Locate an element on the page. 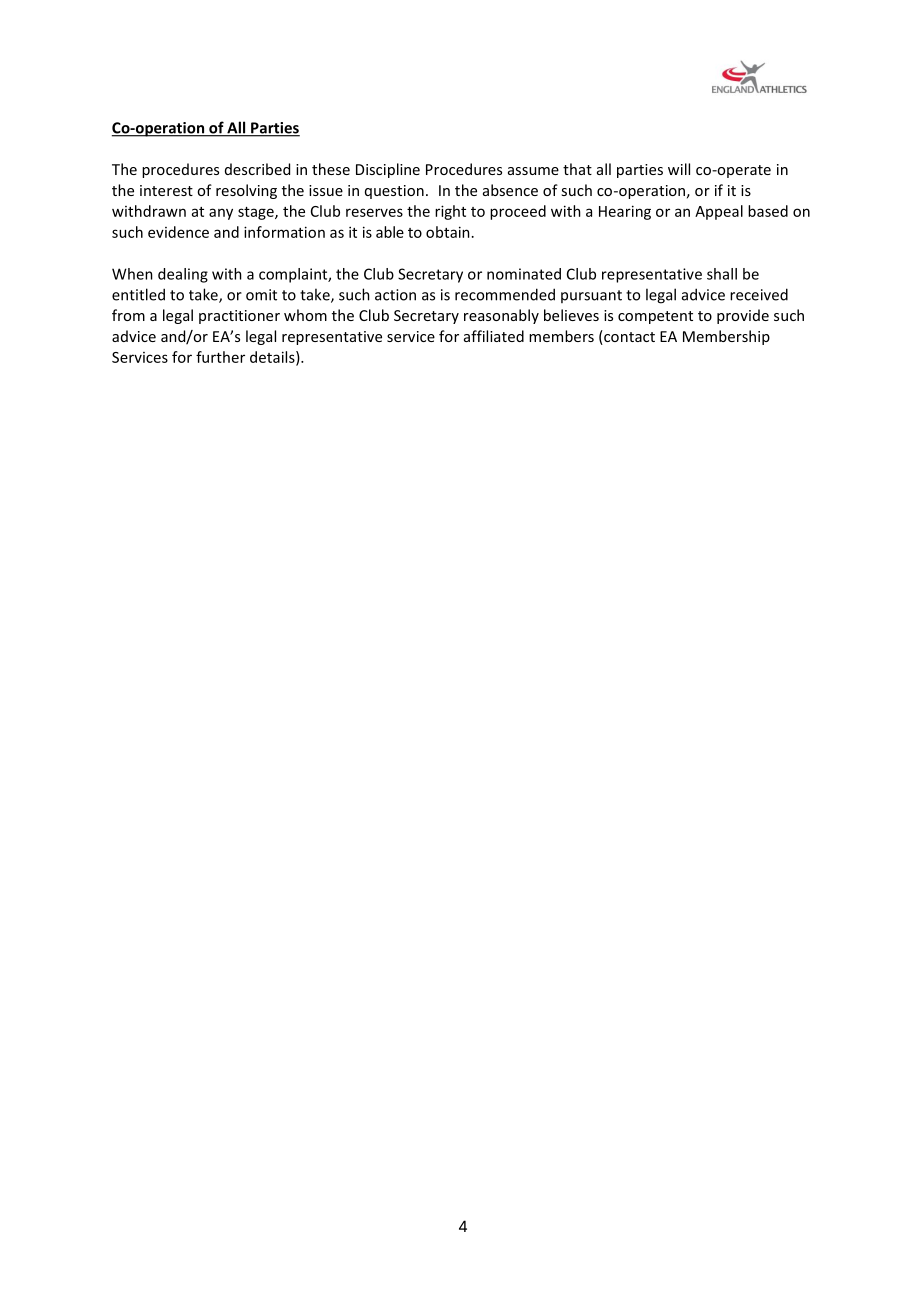 The height and width of the image is (1308, 924). evidence is located at coordinates (178, 232).
